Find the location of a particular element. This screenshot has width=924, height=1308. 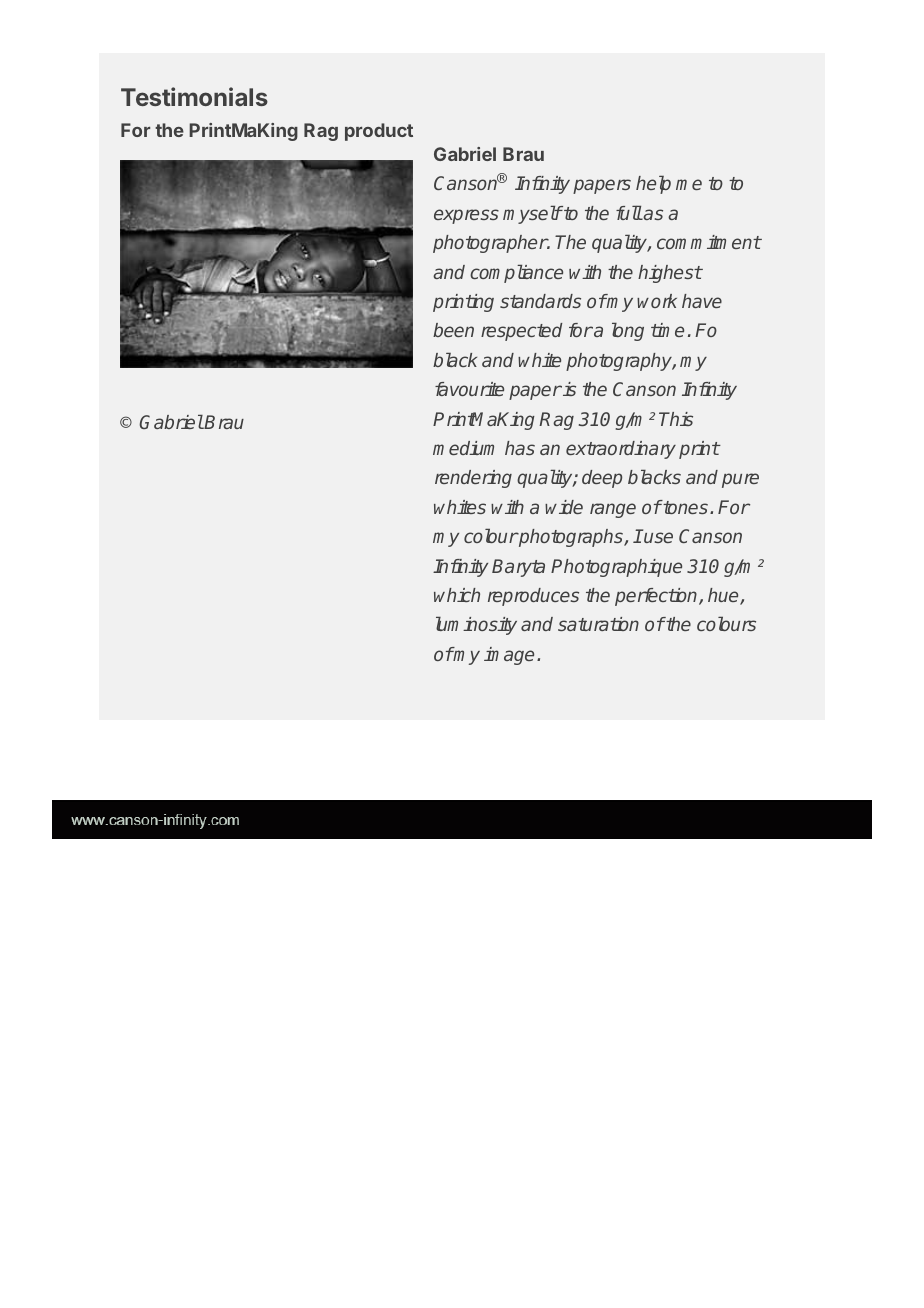

been is located at coordinates (453, 330).
